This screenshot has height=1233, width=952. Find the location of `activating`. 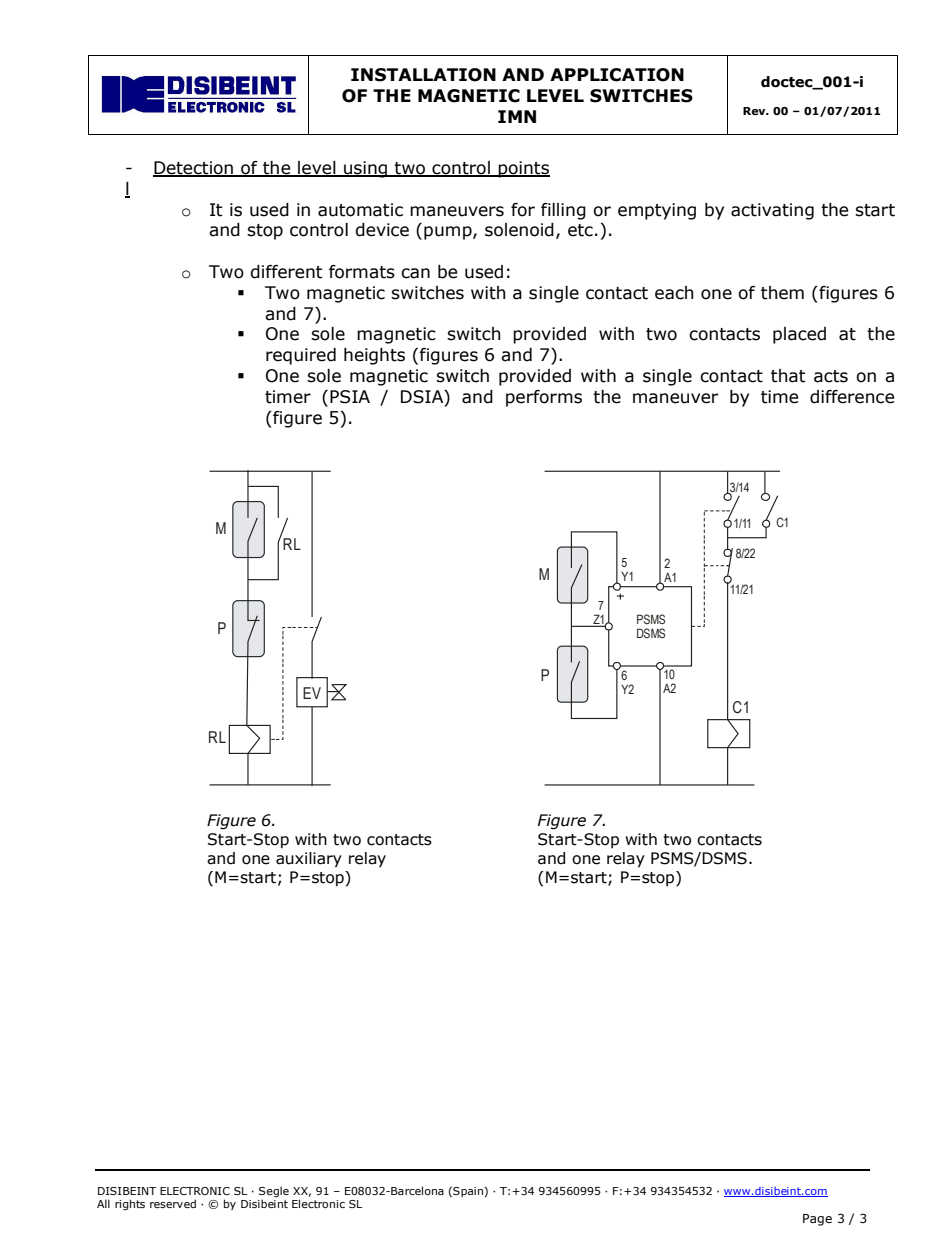

activating is located at coordinates (772, 211).
